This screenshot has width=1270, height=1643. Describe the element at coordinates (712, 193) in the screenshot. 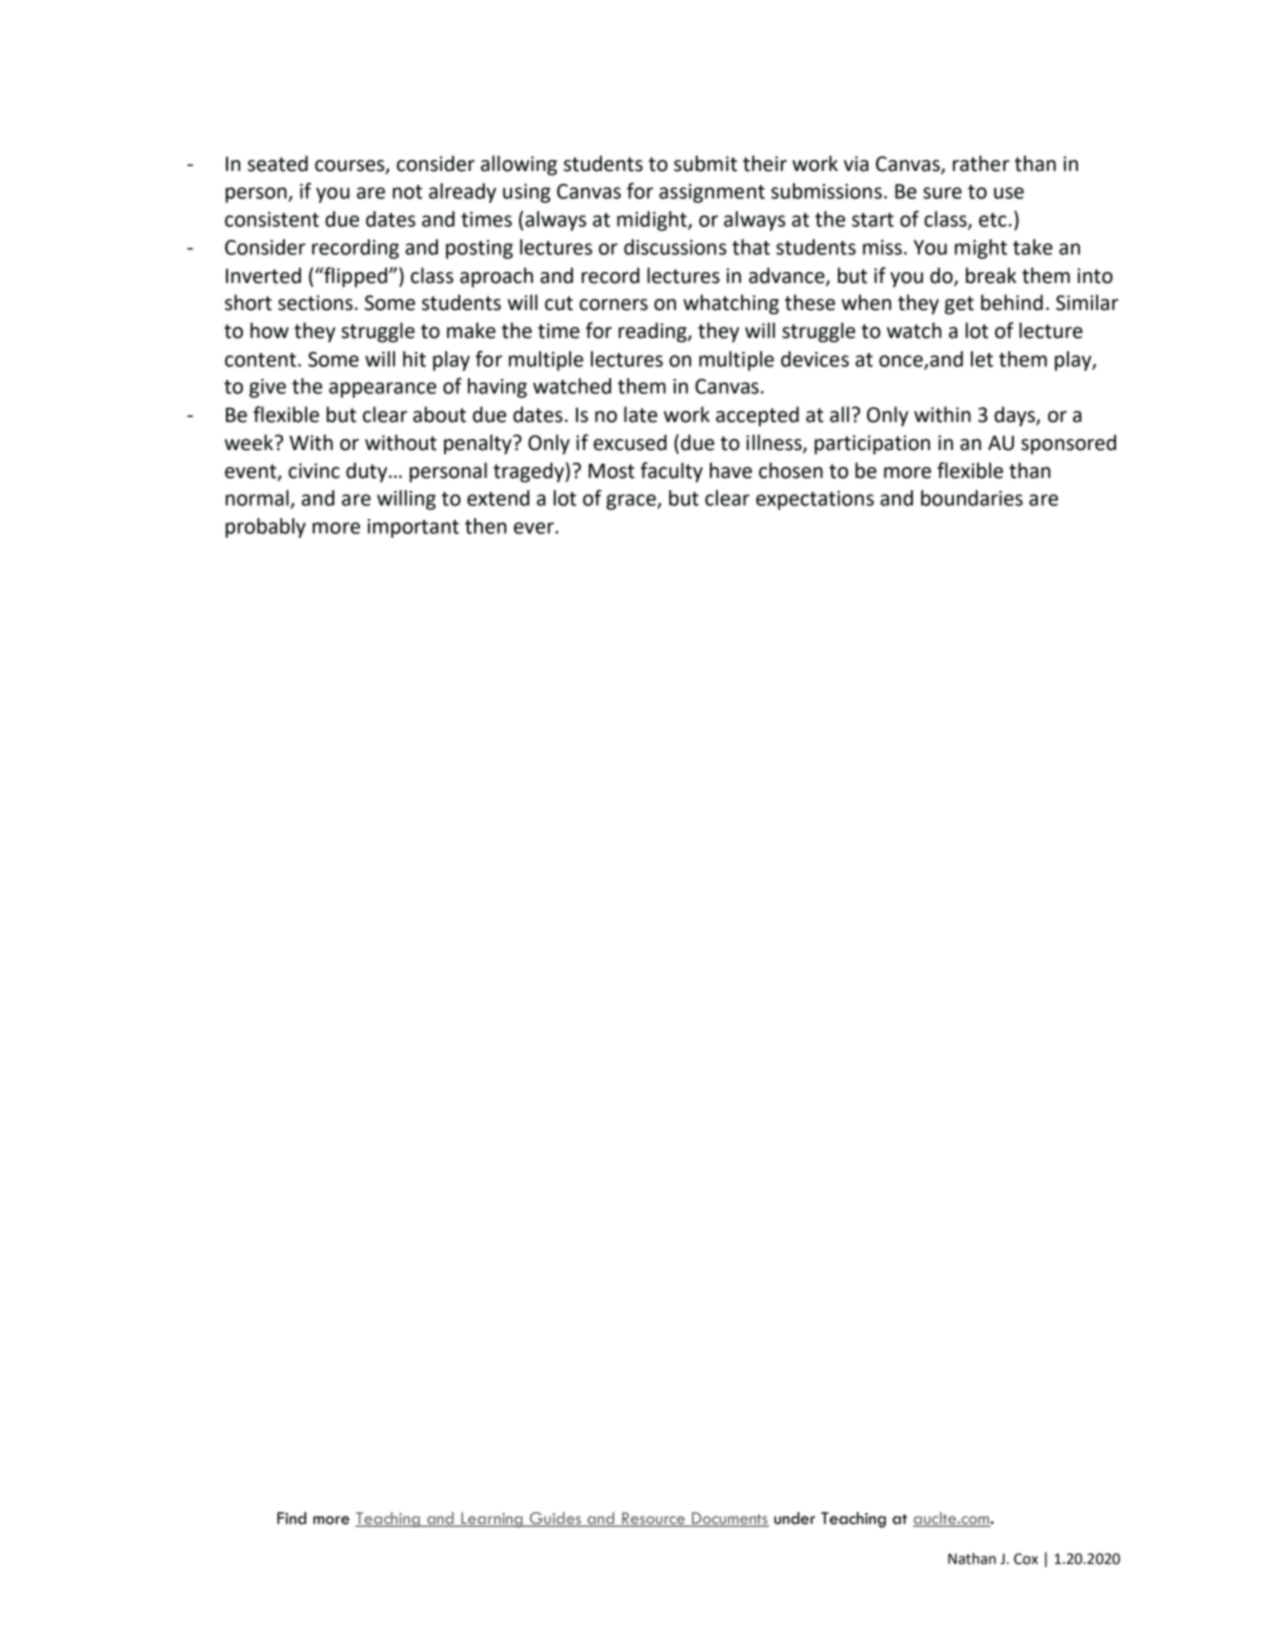

I see `assignment` at that location.
